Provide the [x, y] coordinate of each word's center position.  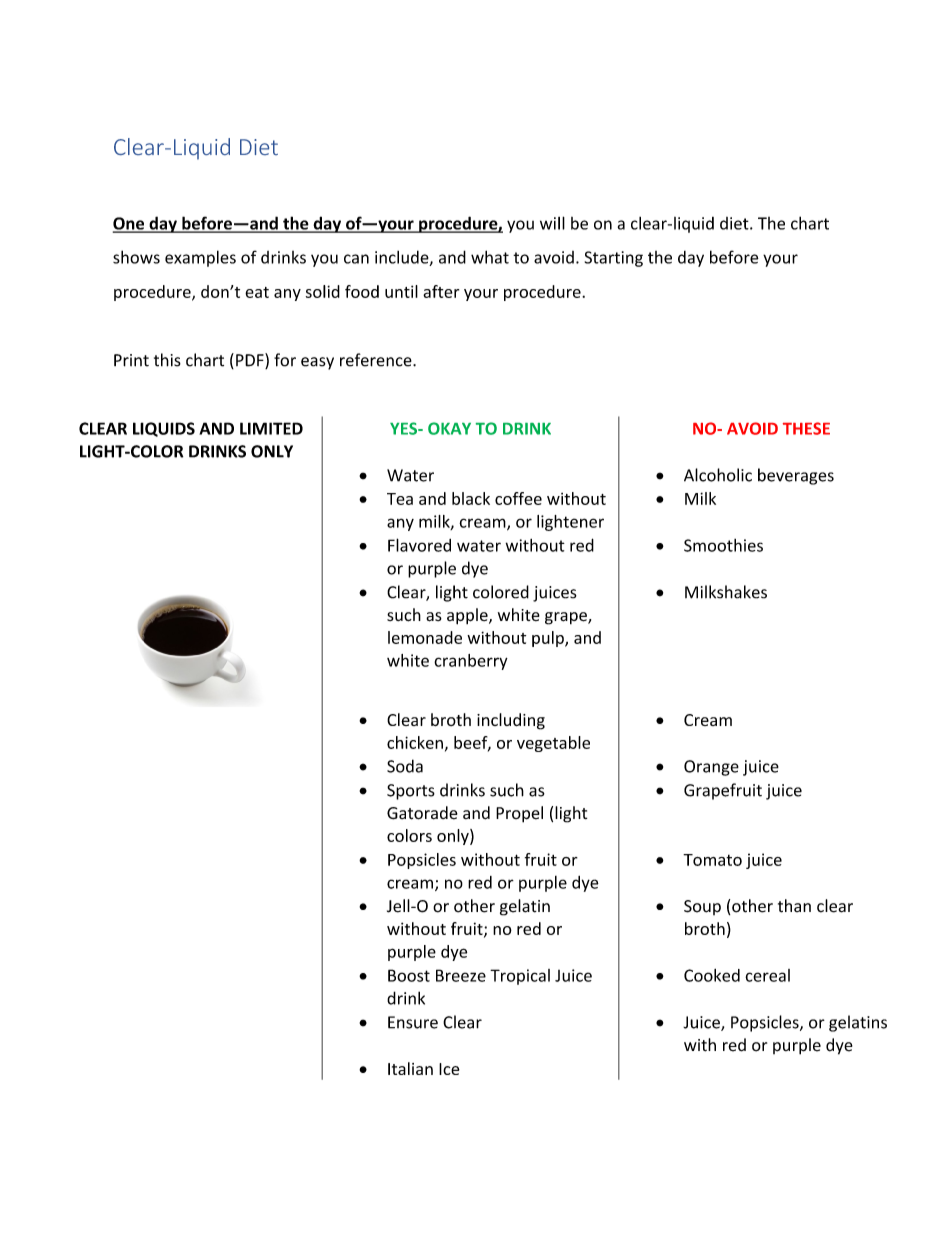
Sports [411, 792]
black [471, 498]
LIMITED [271, 428]
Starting [614, 259]
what [490, 257]
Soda [405, 766]
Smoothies [723, 545]
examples [200, 258]
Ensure [413, 1022]
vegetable [553, 744]
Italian [410, 1068]
